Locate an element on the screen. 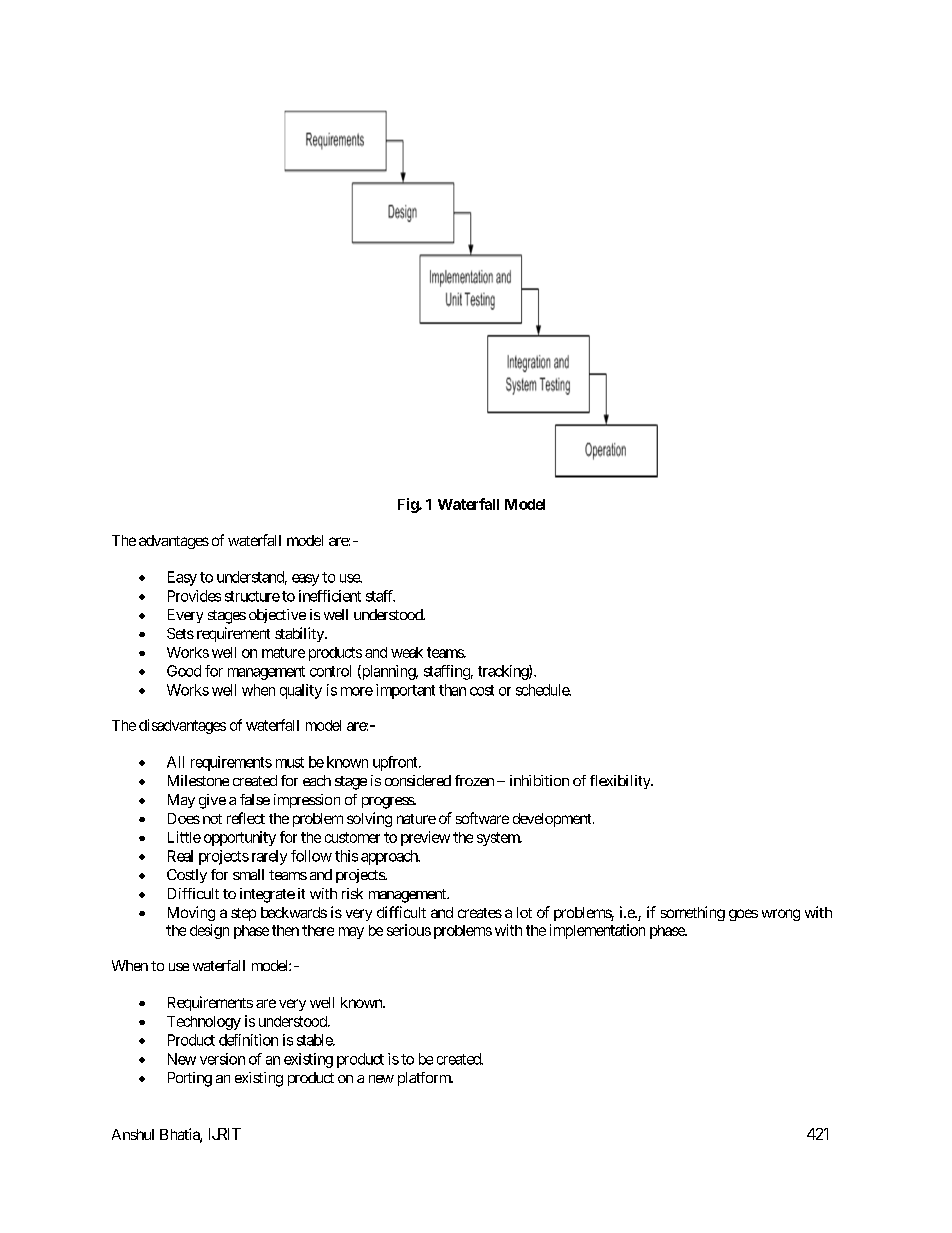  then is located at coordinates (285, 930).
